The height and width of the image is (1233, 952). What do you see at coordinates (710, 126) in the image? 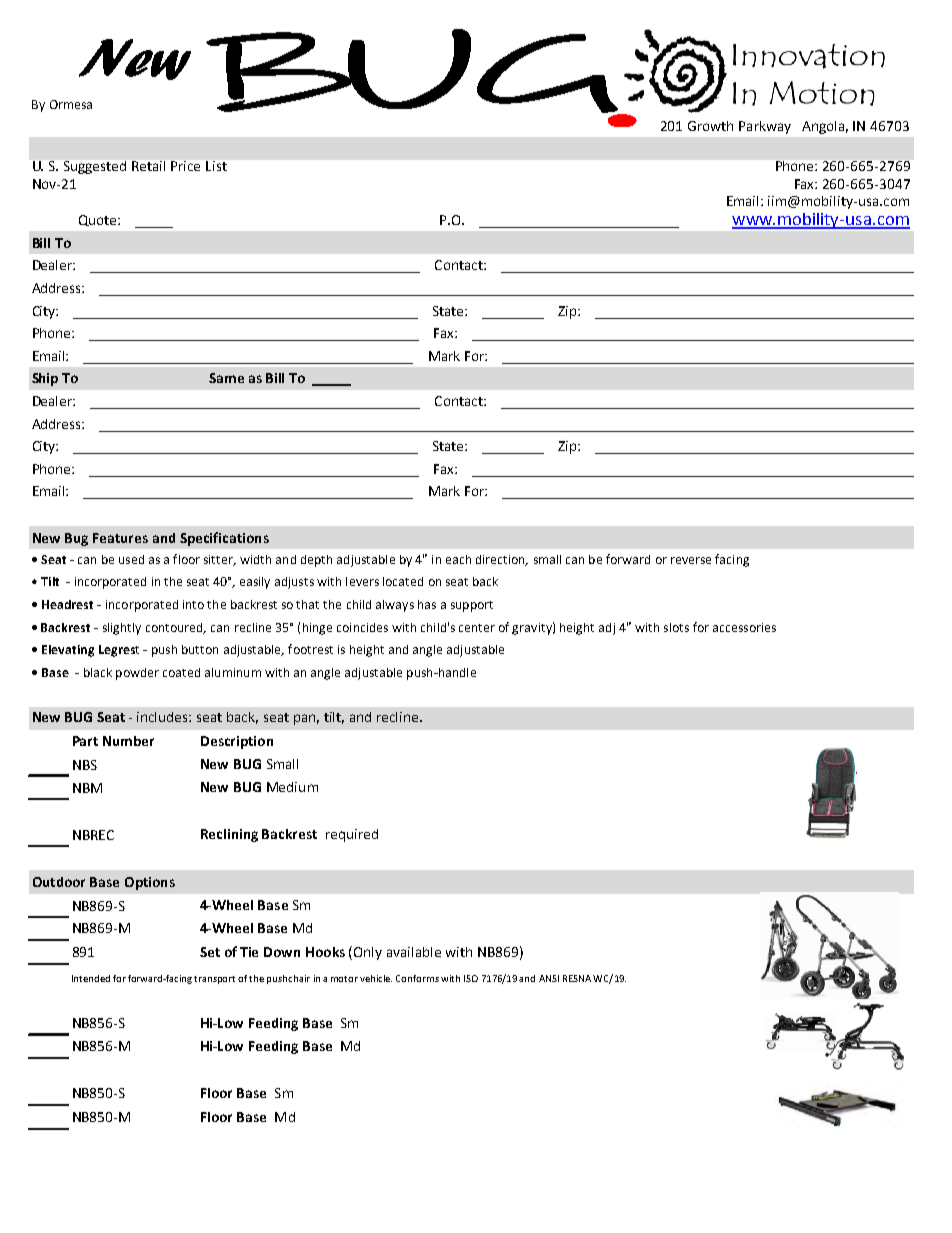
I see `Growth` at bounding box center [710, 126].
